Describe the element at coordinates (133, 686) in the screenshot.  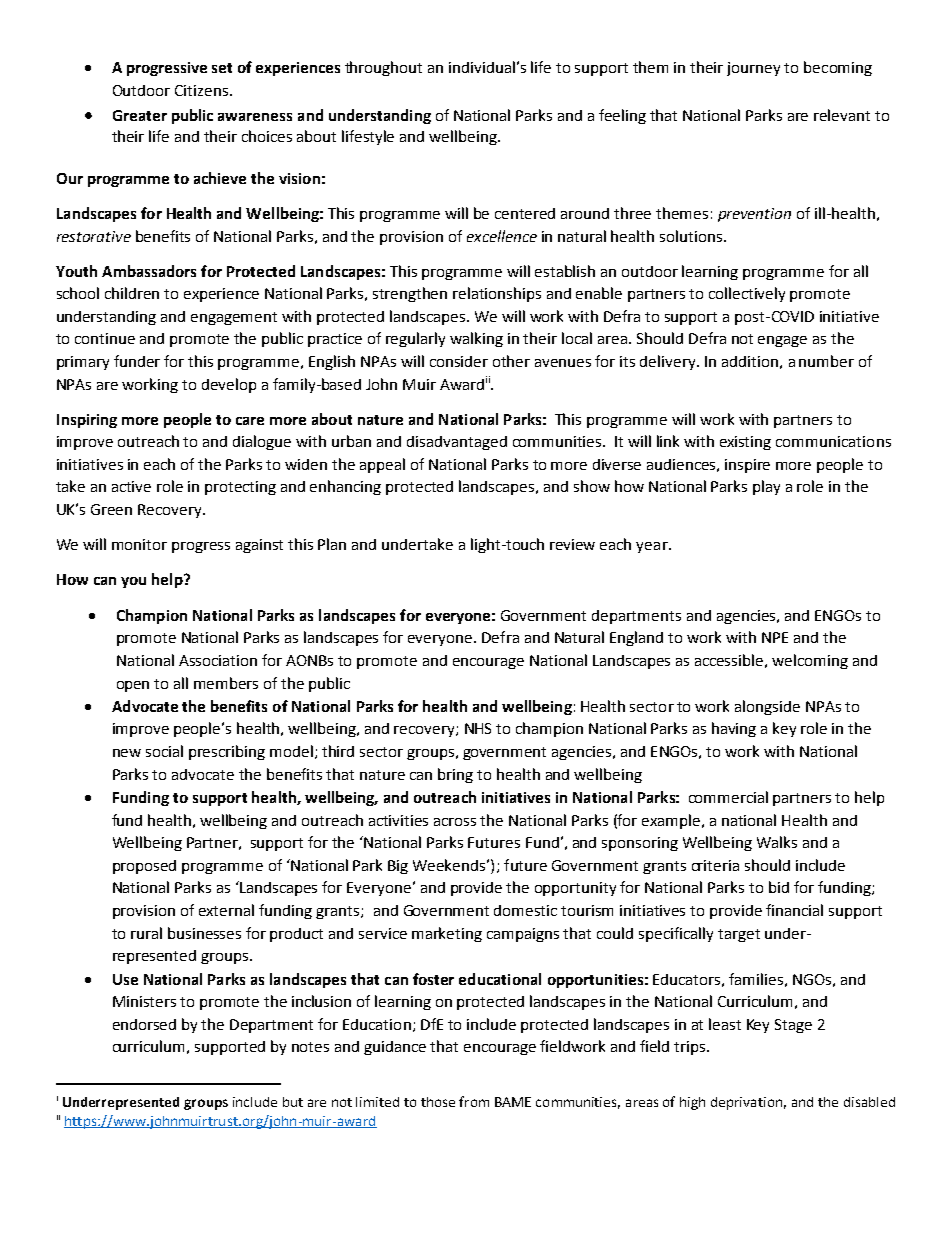
I see `open` at that location.
